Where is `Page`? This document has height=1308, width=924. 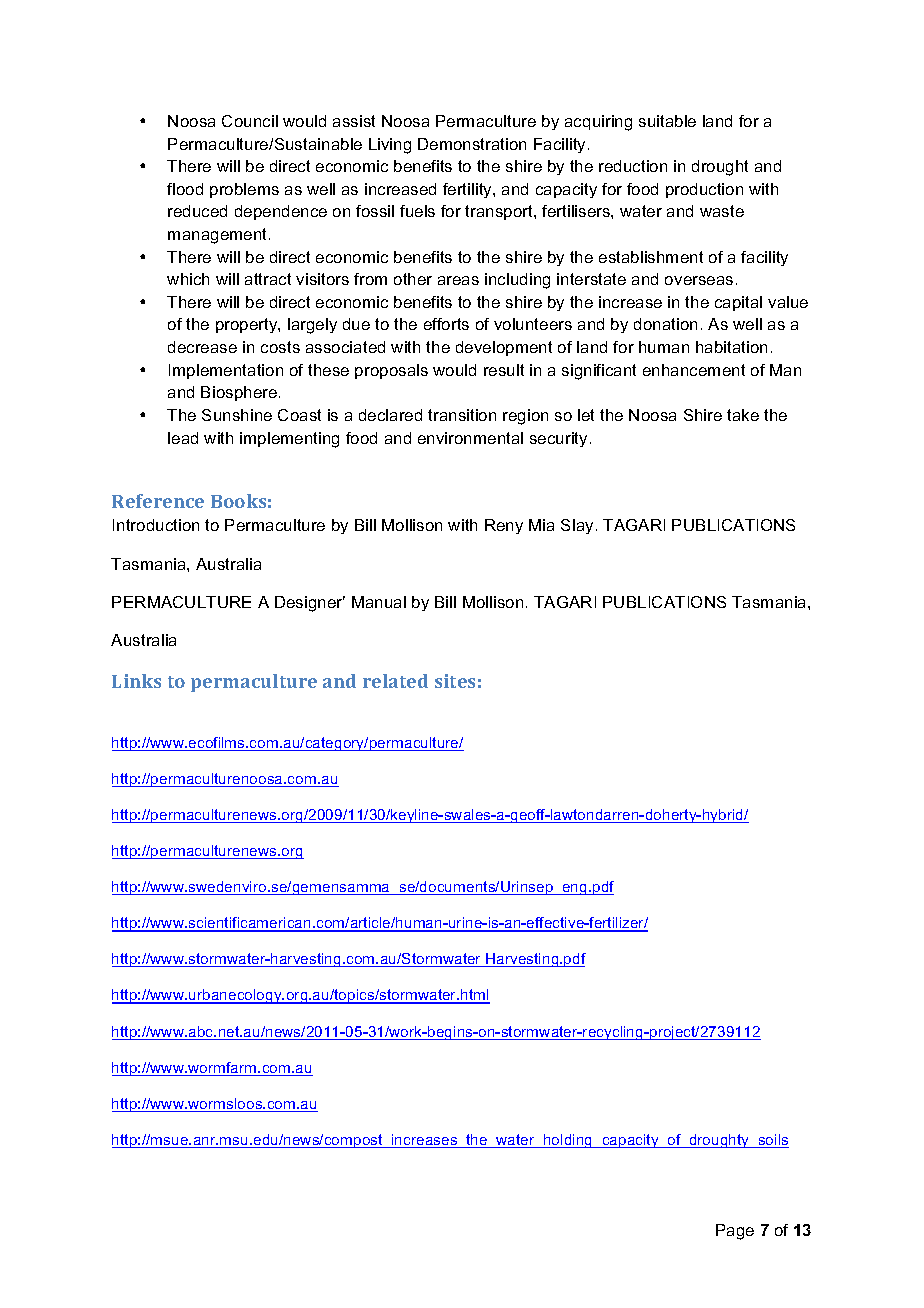
Page is located at coordinates (735, 1232).
